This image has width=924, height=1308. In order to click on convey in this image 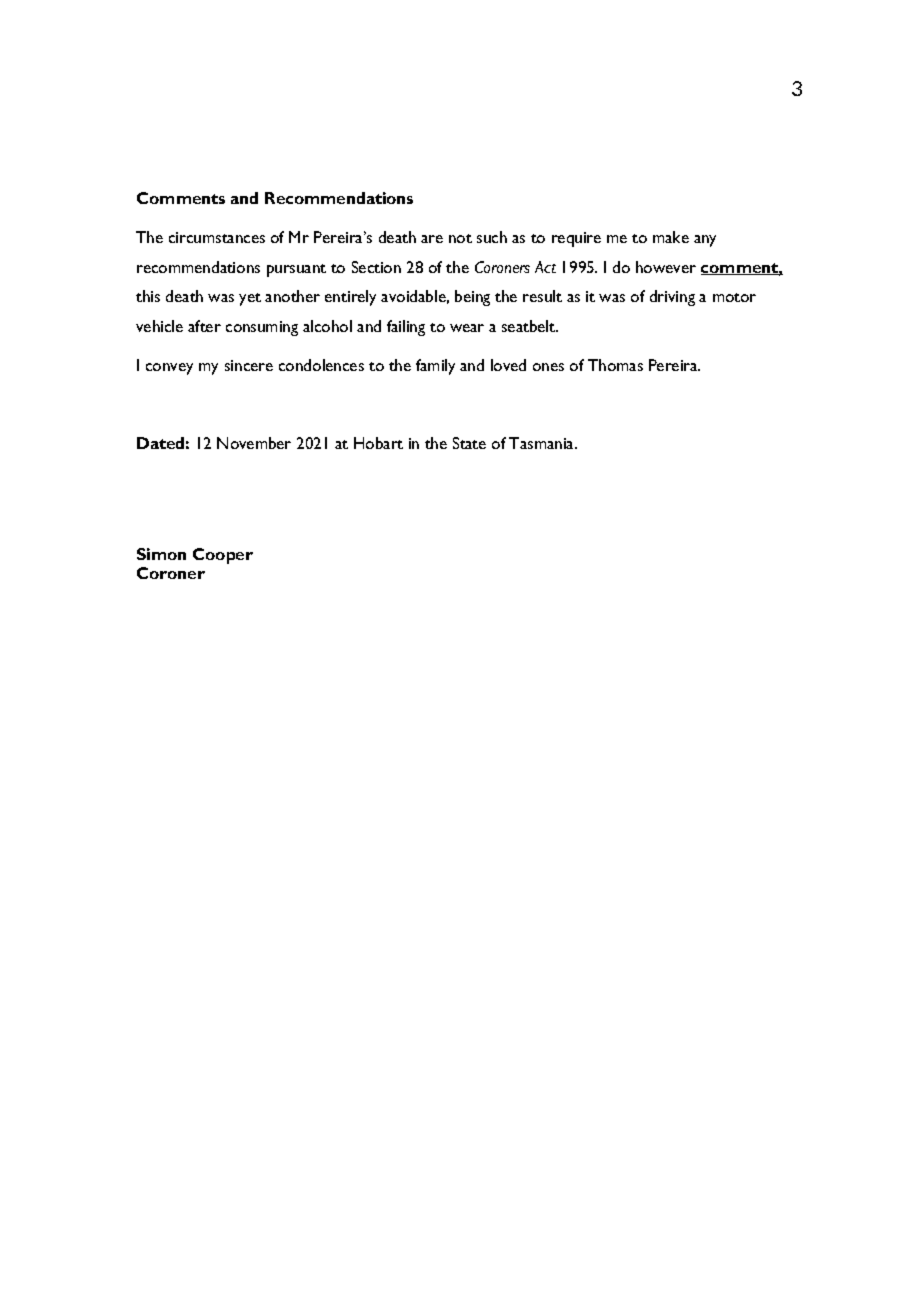, I will do `click(169, 369)`.
